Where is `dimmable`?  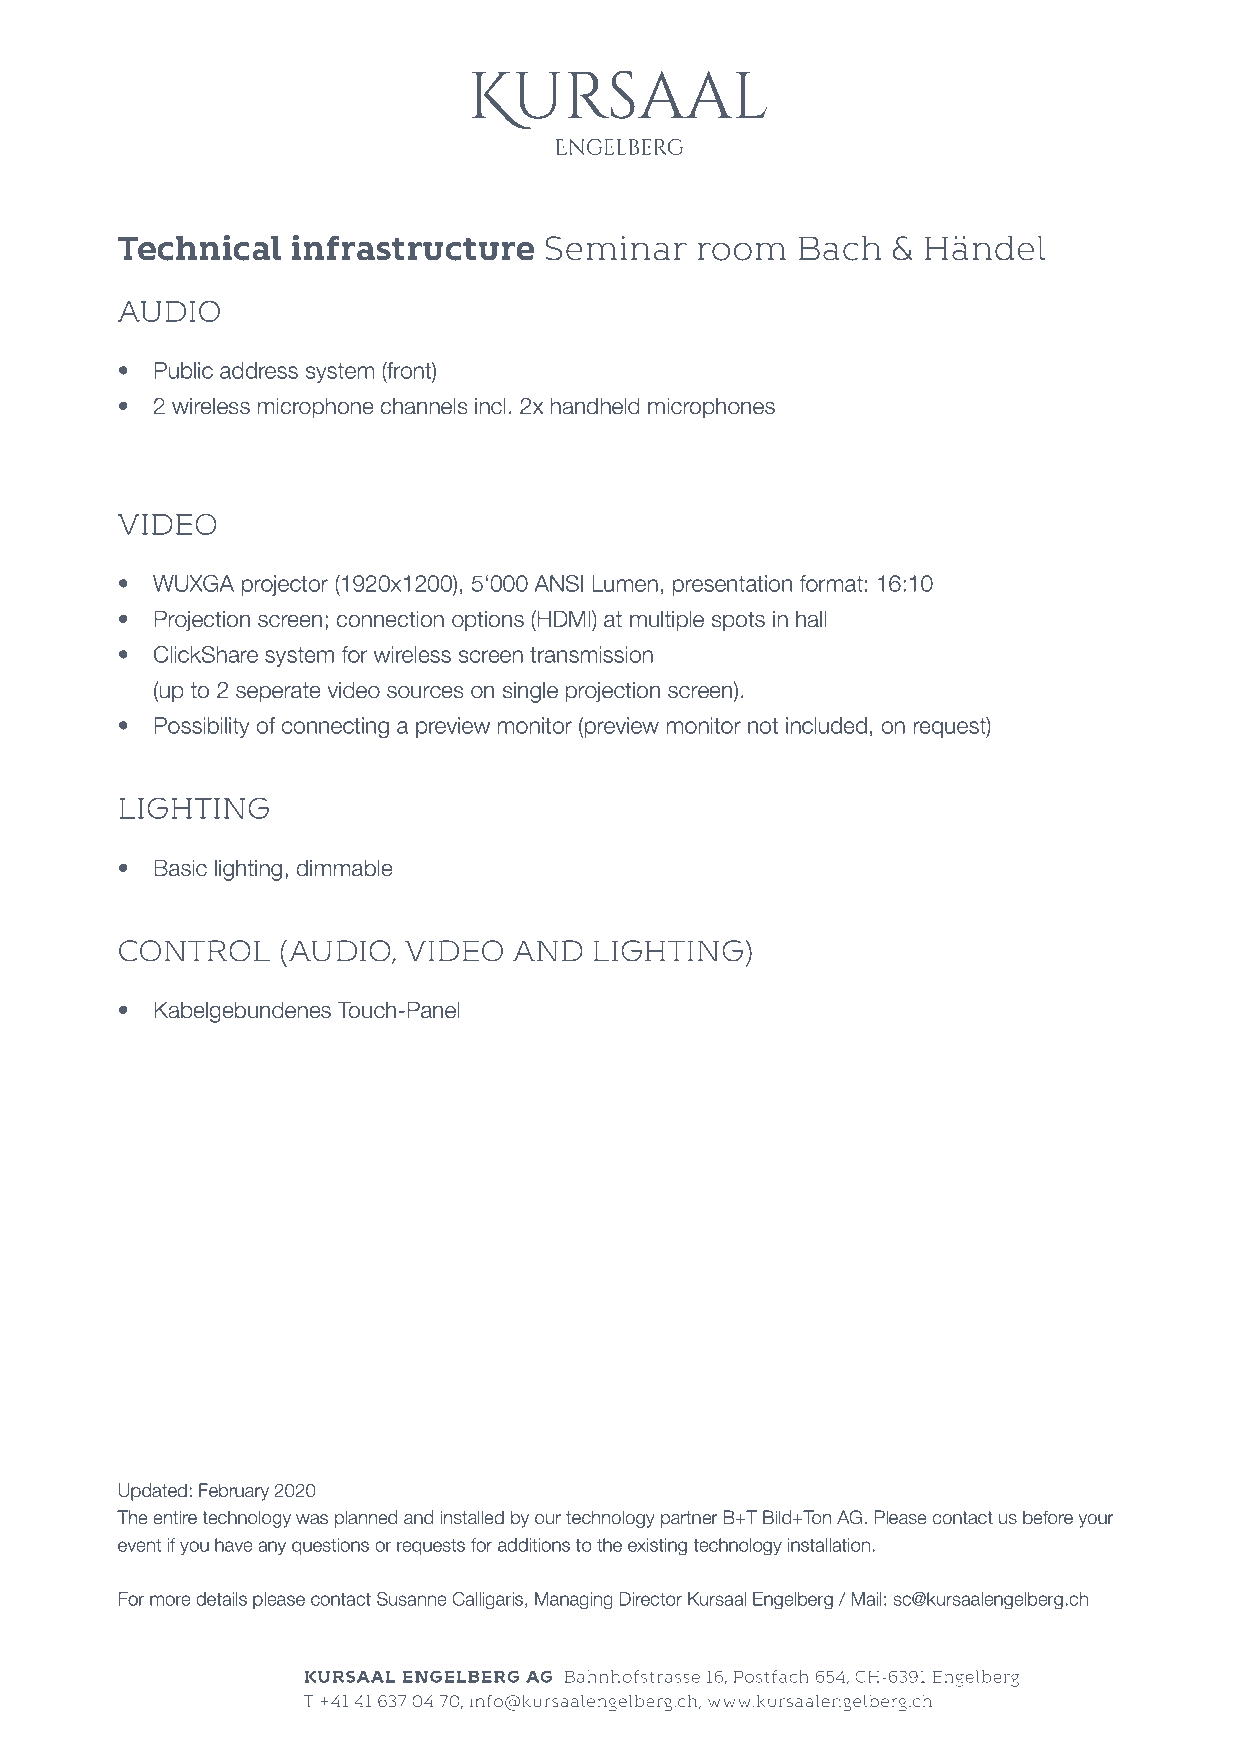 dimmable is located at coordinates (345, 868).
